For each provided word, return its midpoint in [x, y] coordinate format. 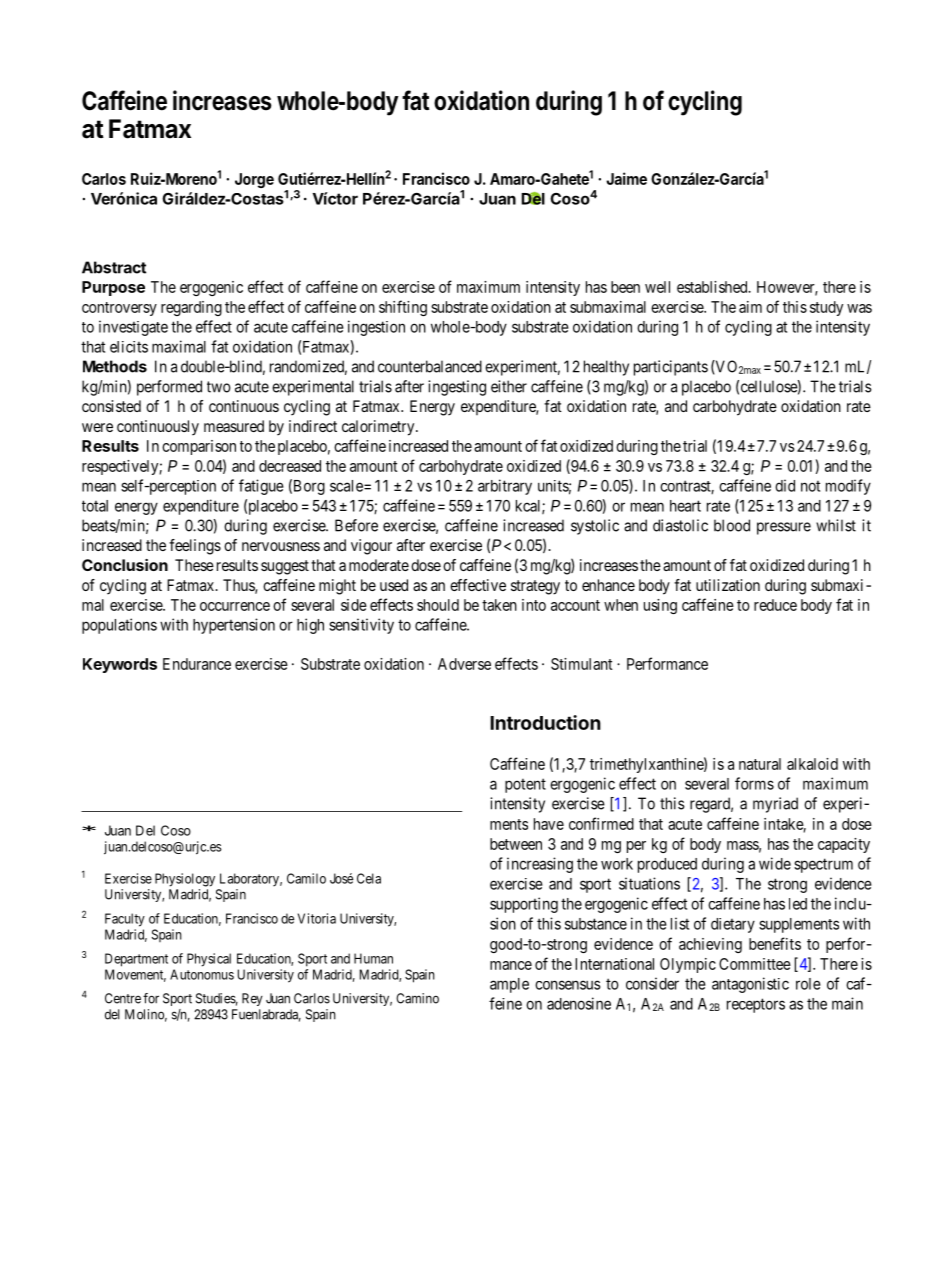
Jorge [254, 180]
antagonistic [750, 985]
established [713, 287]
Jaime [626, 178]
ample [509, 985]
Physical [209, 960]
